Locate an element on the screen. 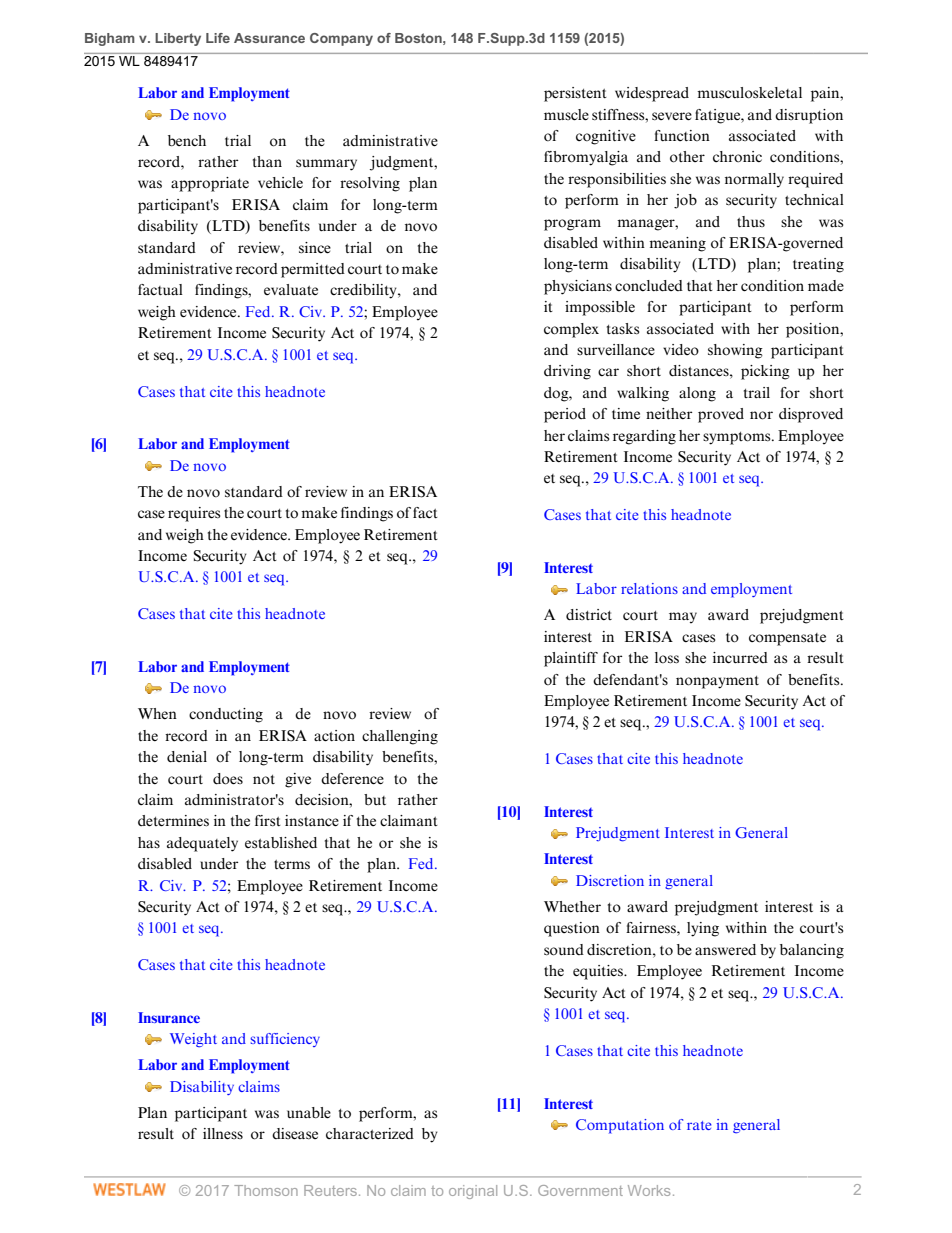  plaintiff is located at coordinates (571, 659).
